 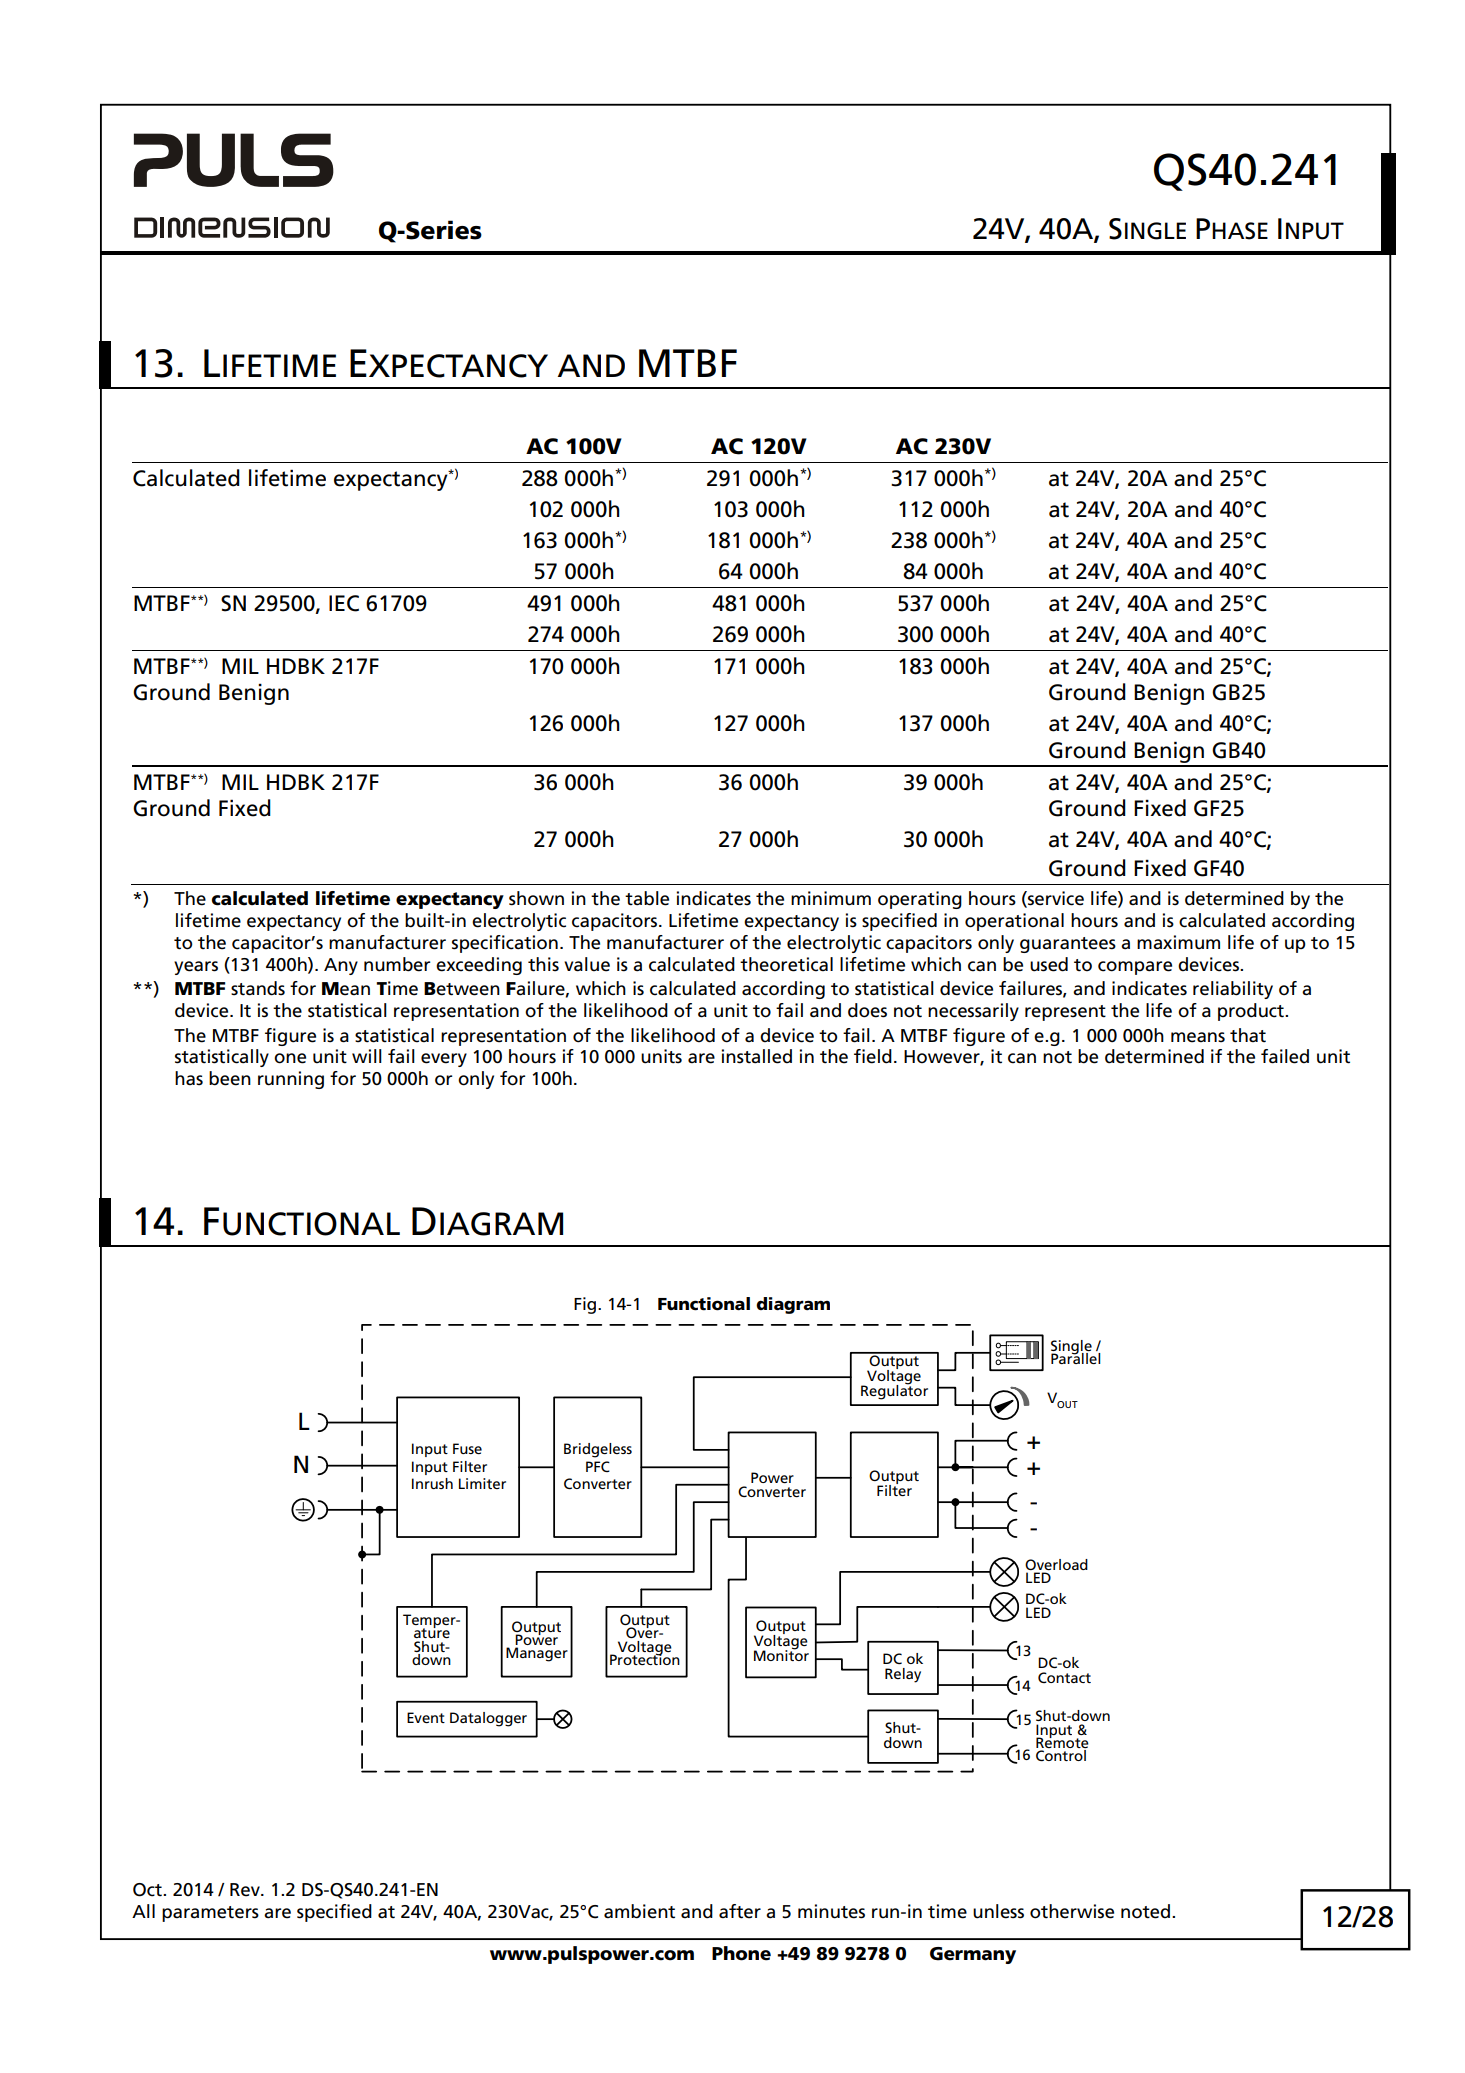 What do you see at coordinates (740, 1911) in the screenshot?
I see `after` at bounding box center [740, 1911].
